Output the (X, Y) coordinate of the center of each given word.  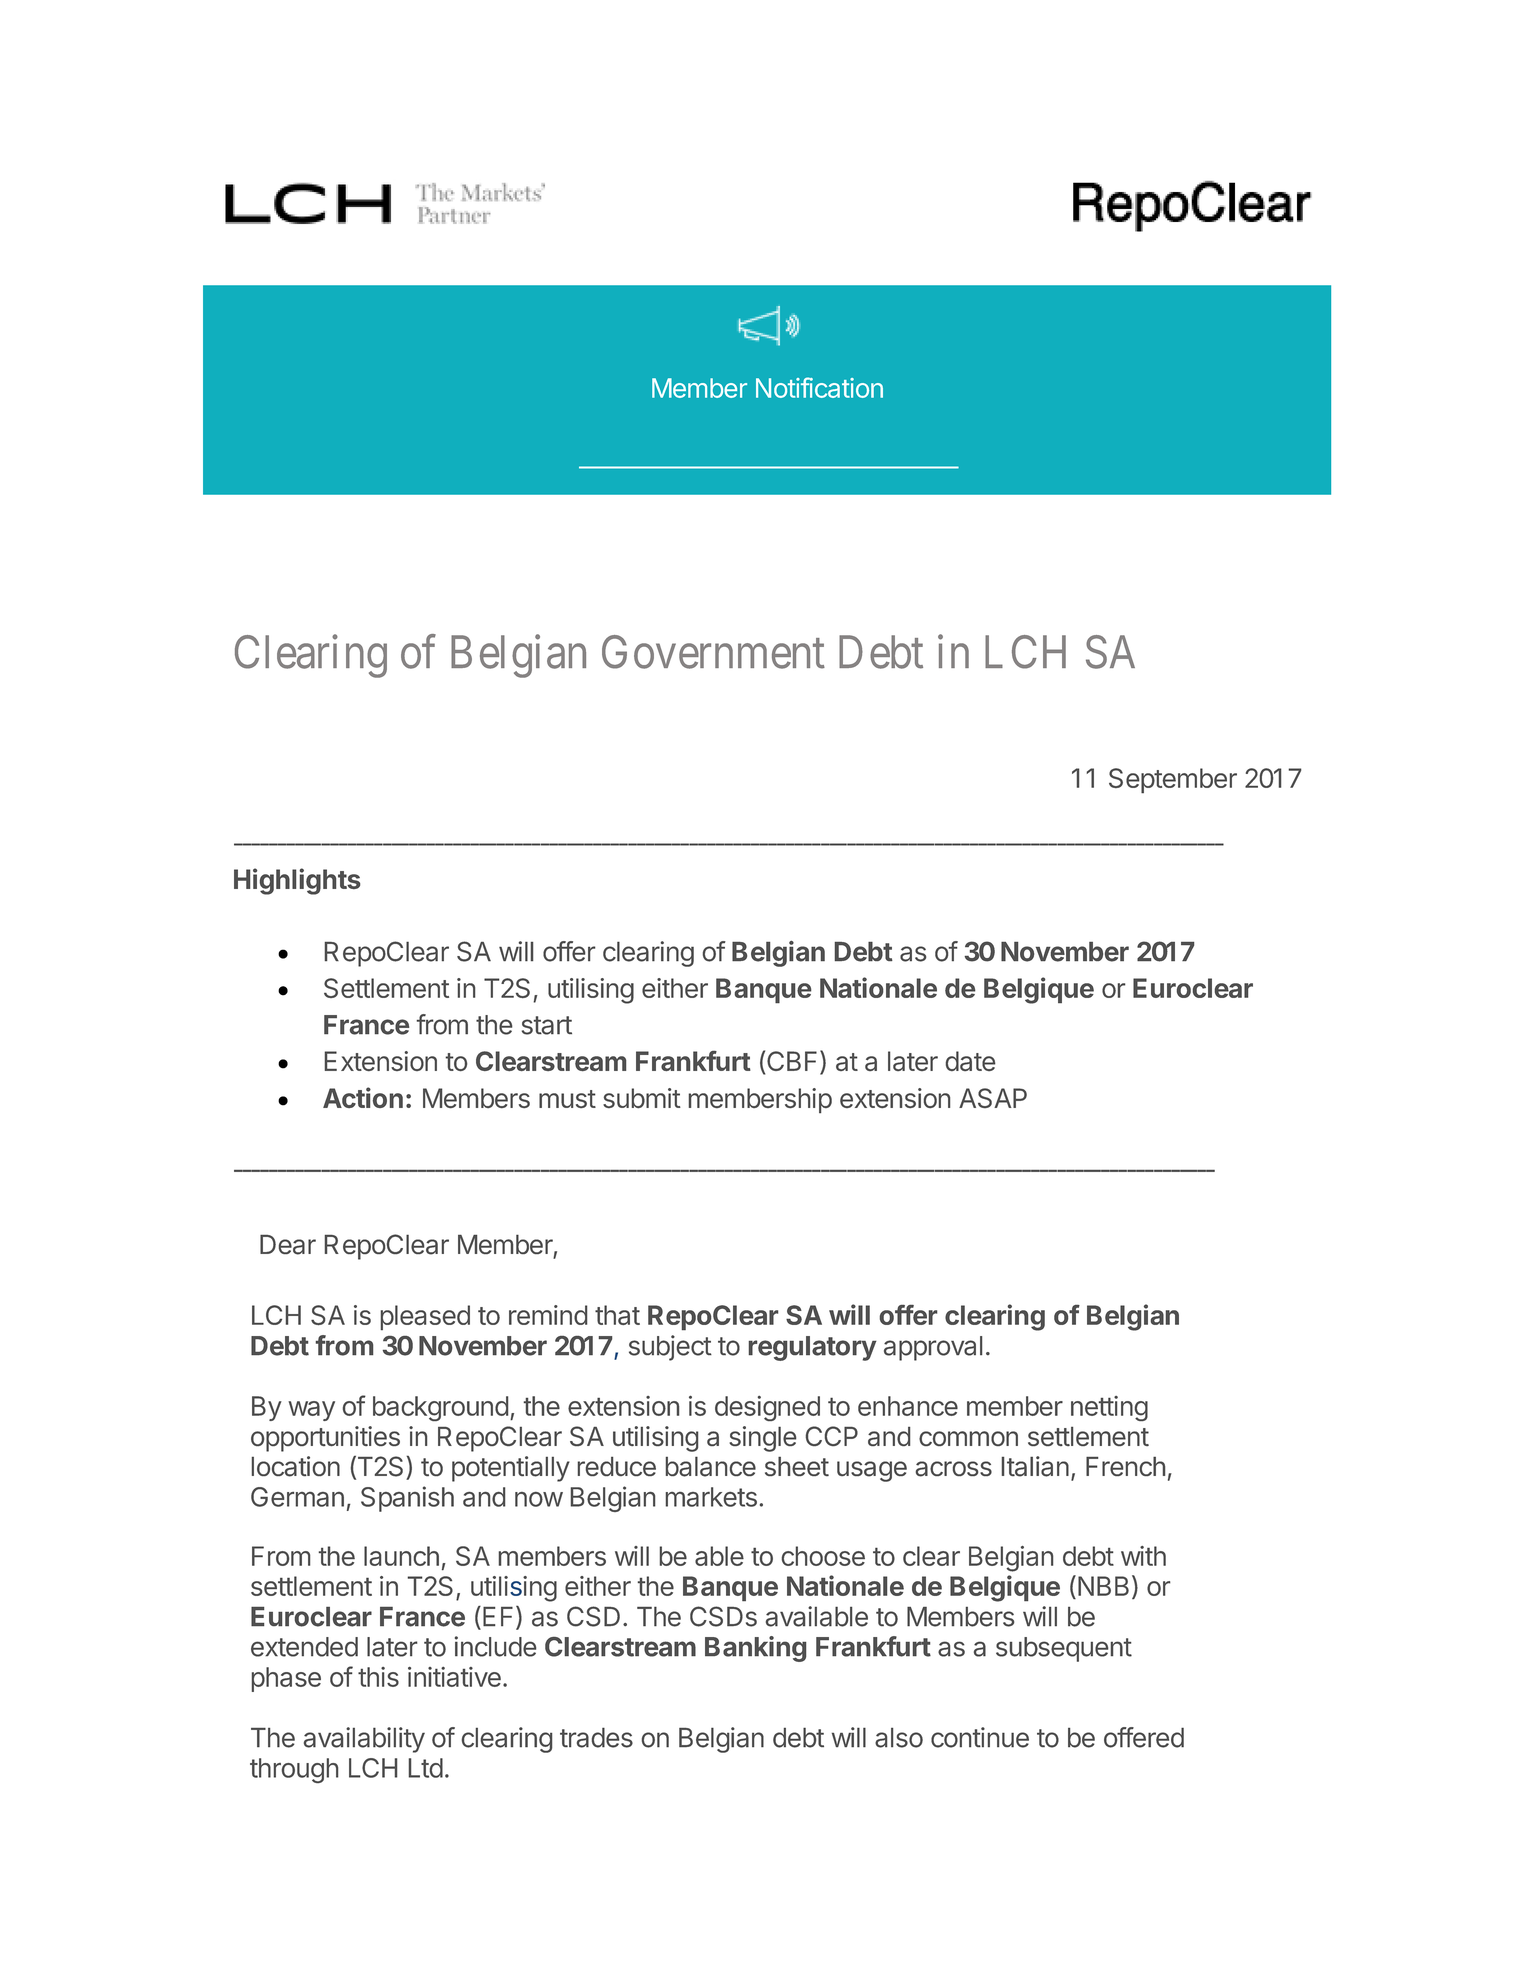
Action (363, 1097)
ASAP (993, 1098)
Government (713, 652)
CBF (794, 1062)
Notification (819, 387)
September (1173, 781)
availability (364, 1740)
